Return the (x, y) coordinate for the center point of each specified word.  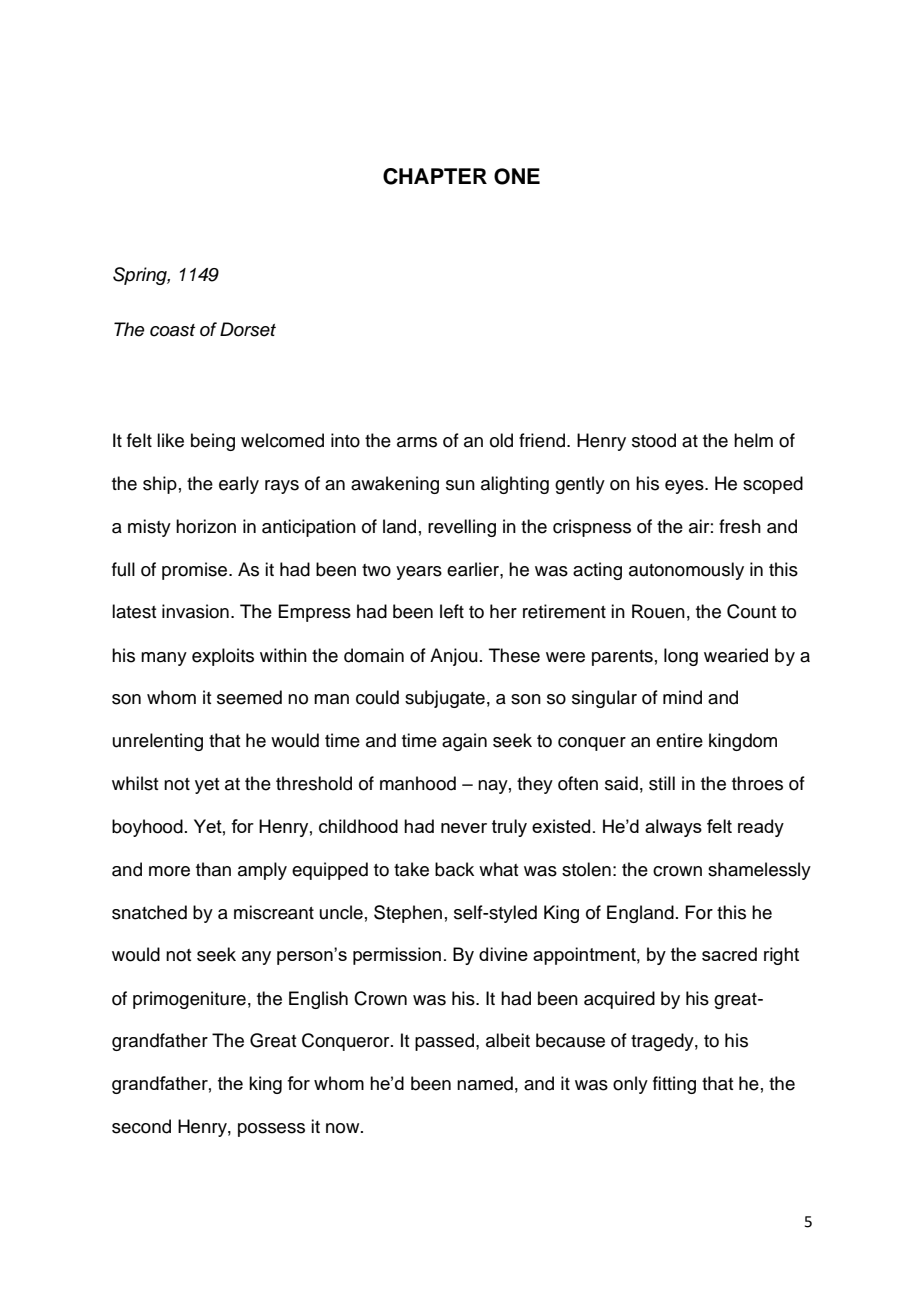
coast (172, 330)
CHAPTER (435, 176)
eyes (685, 487)
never (464, 828)
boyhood (147, 828)
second (141, 1126)
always (673, 828)
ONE (517, 176)
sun (460, 485)
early (239, 485)
